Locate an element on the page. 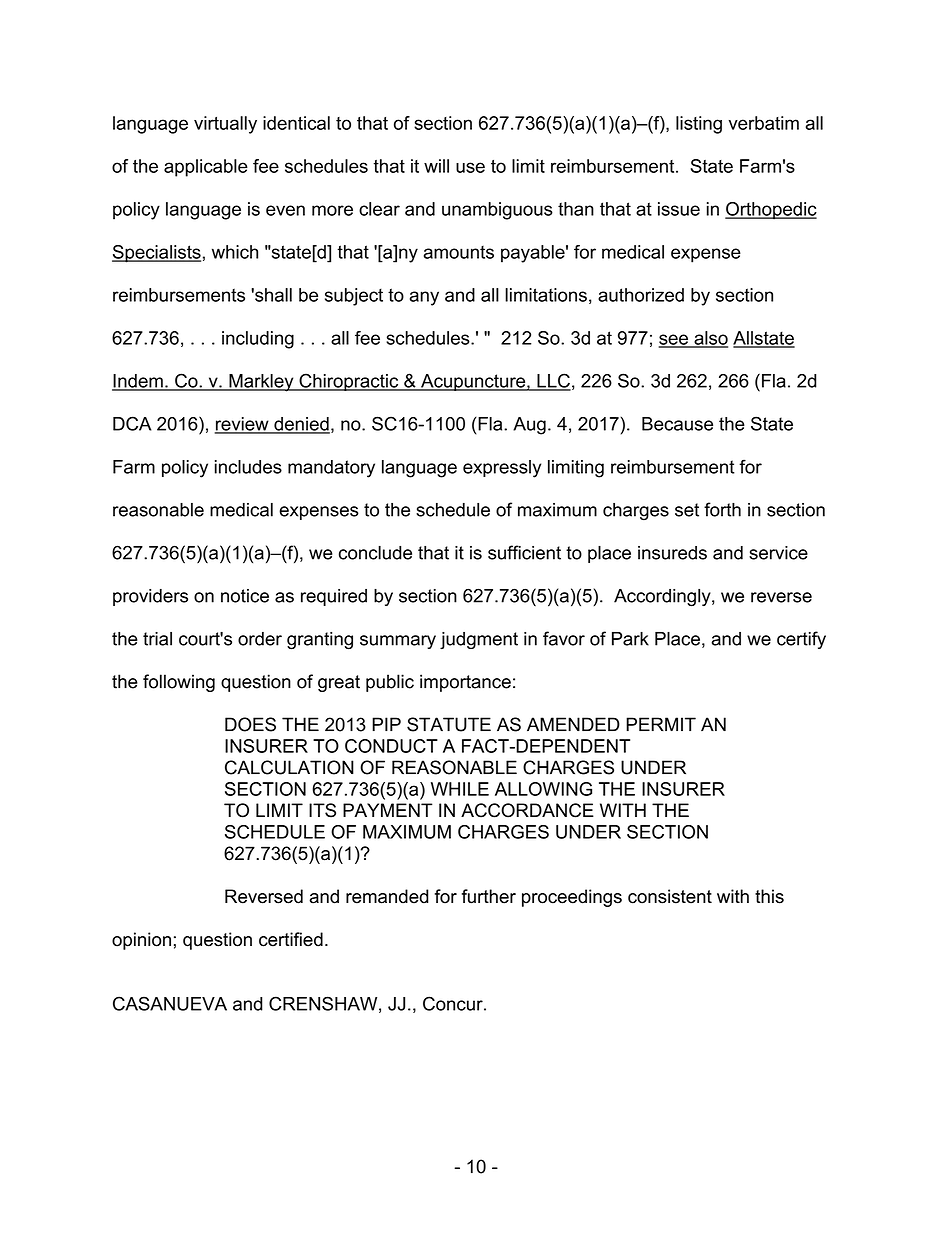  applicable is located at coordinates (206, 168).
